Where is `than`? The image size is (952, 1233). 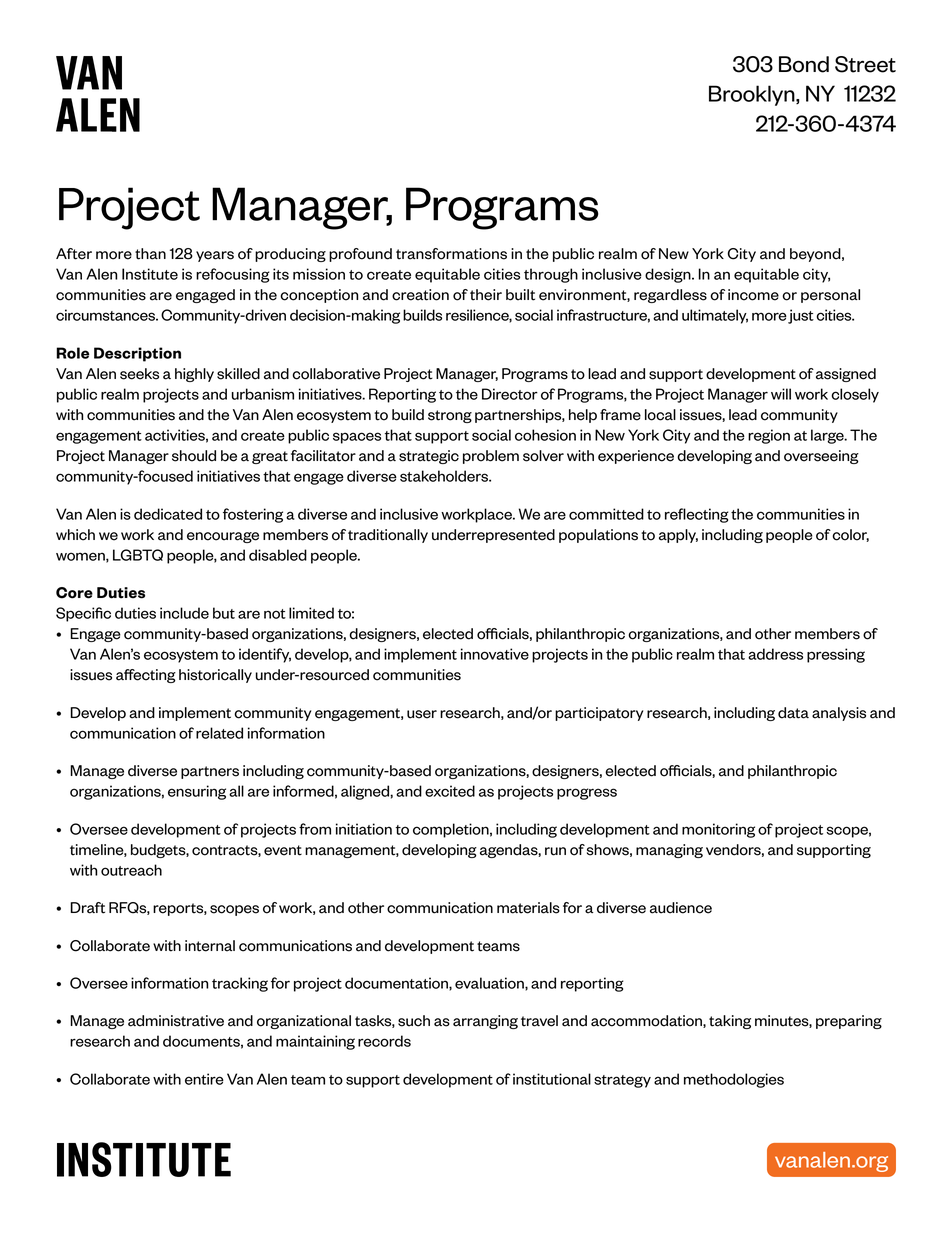
than is located at coordinates (150, 254).
